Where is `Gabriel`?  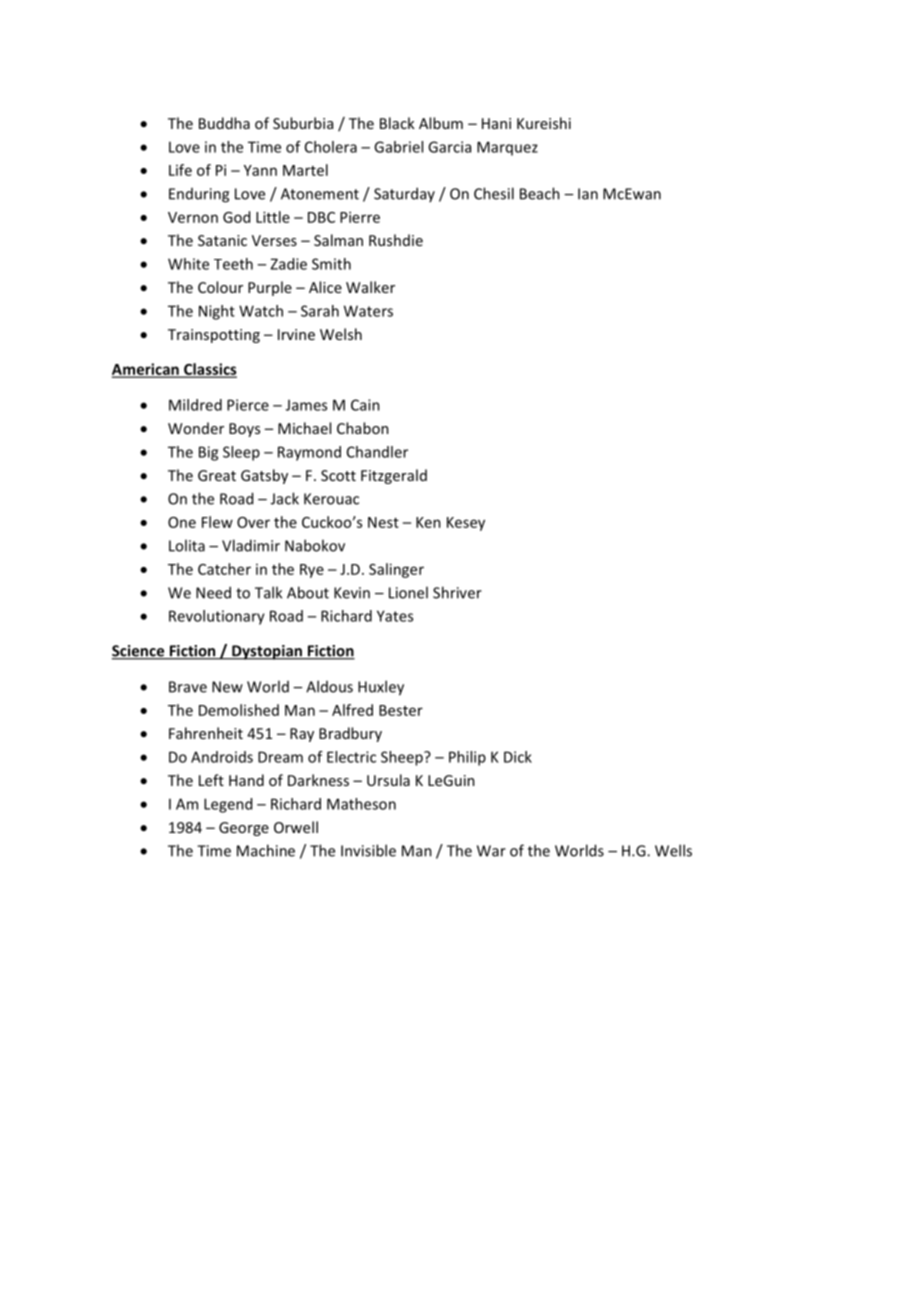 Gabriel is located at coordinates (398, 147).
